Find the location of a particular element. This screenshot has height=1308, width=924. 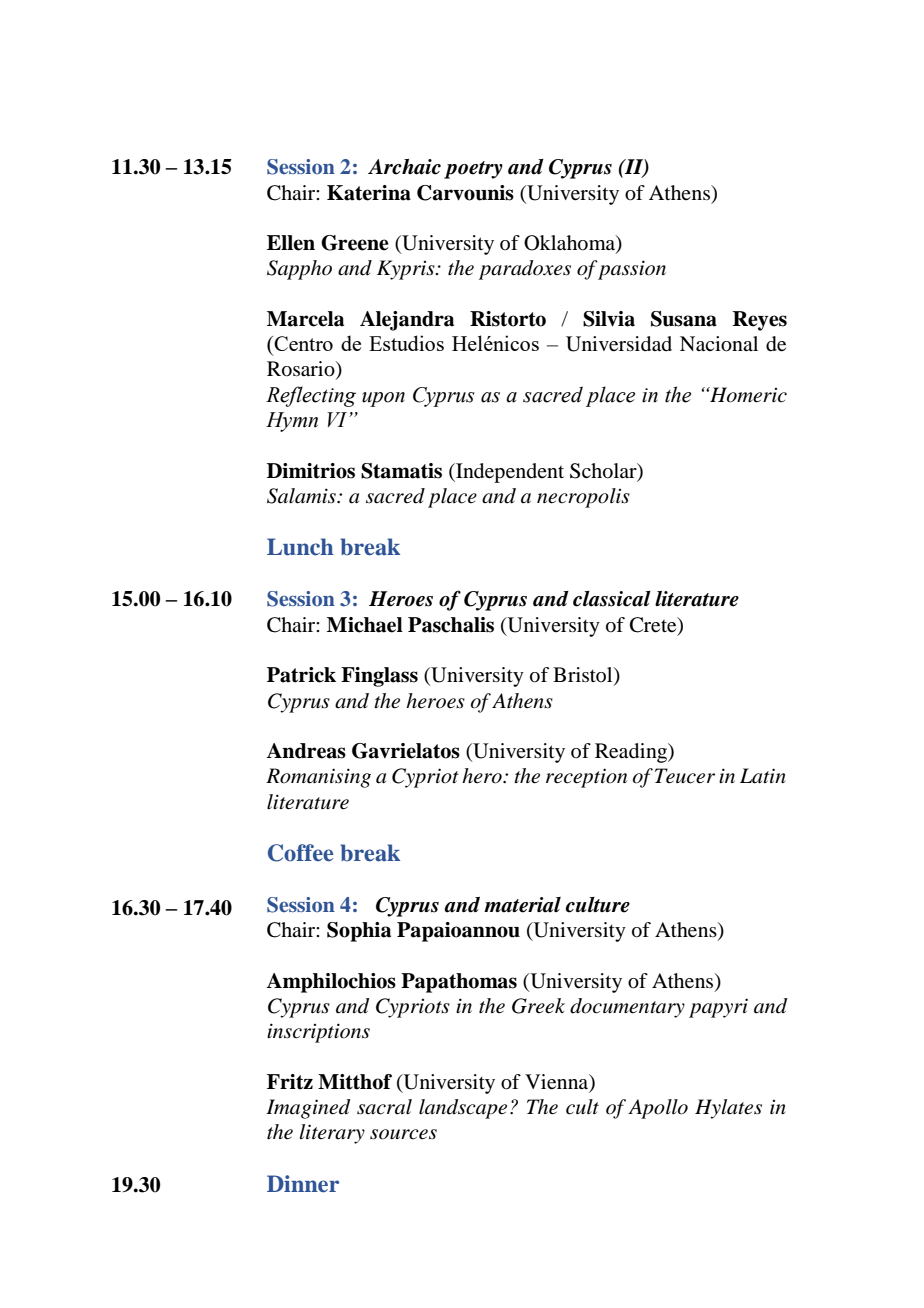

poetry is located at coordinates (473, 170).
